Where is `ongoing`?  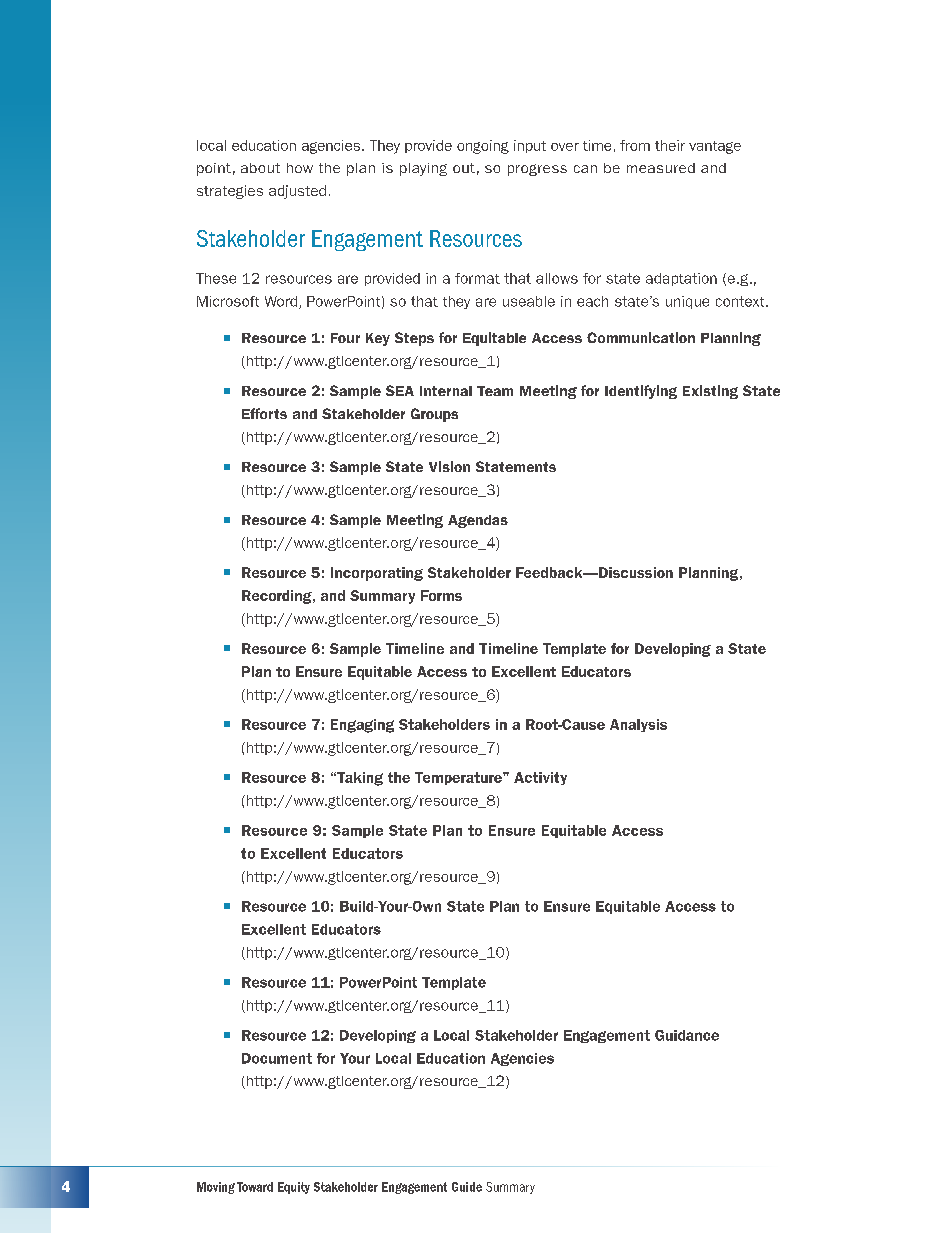
ongoing is located at coordinates (483, 147).
